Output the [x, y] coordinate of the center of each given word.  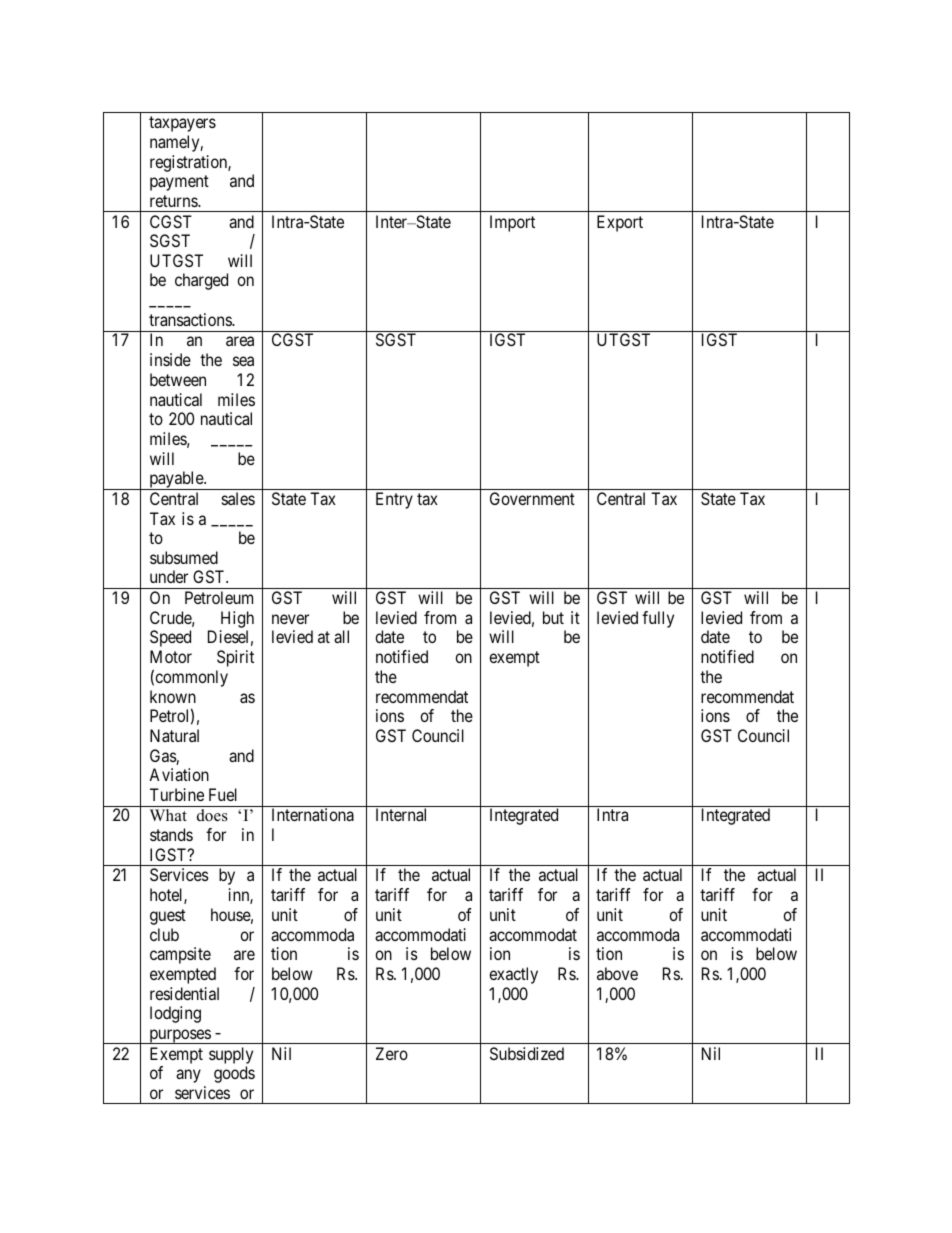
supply [231, 1055]
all [341, 636]
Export [620, 223]
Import [512, 223]
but [553, 617]
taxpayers [182, 124]
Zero [392, 1053]
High [237, 619]
